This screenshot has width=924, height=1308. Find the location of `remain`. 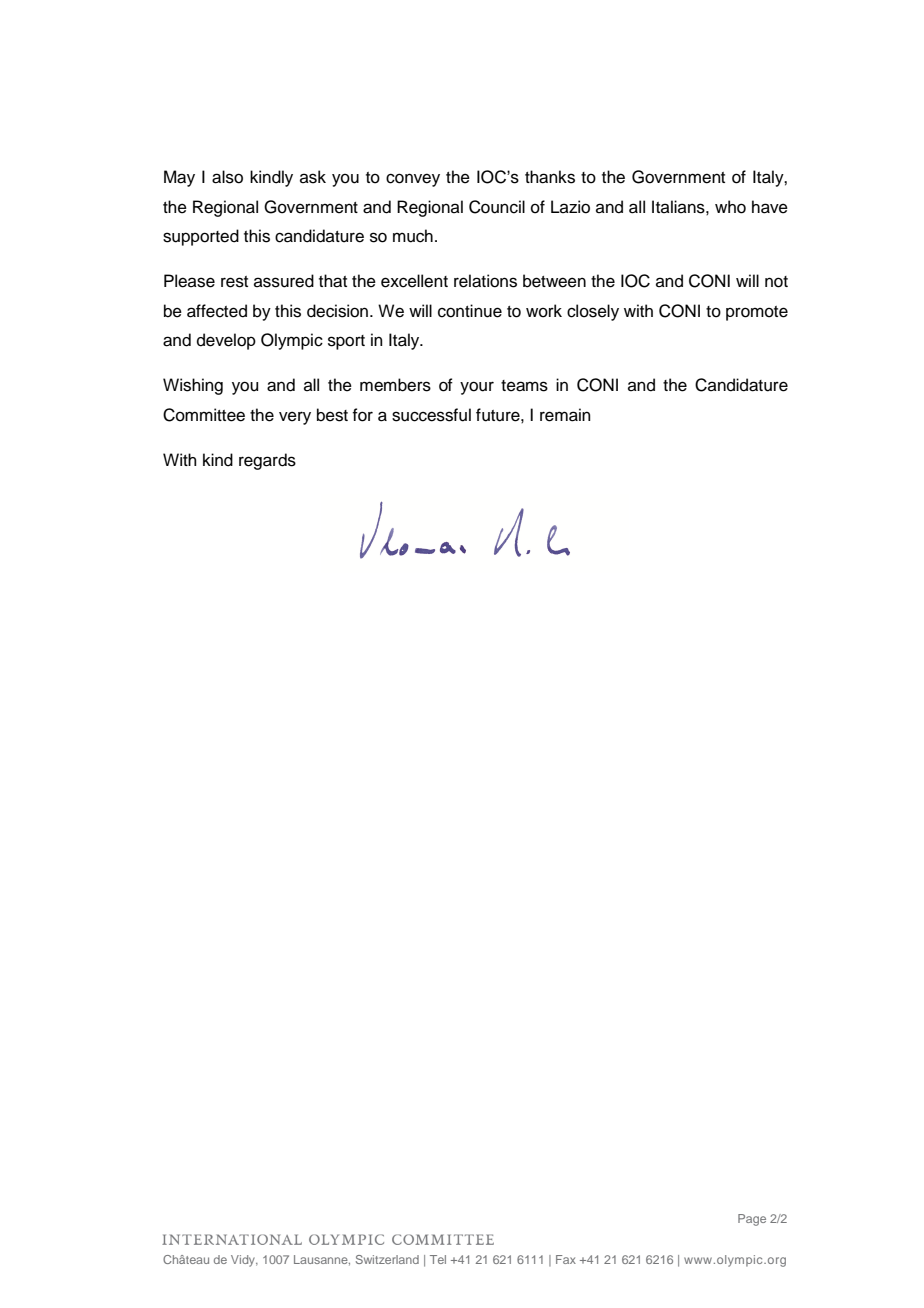

remain is located at coordinates (565, 415).
